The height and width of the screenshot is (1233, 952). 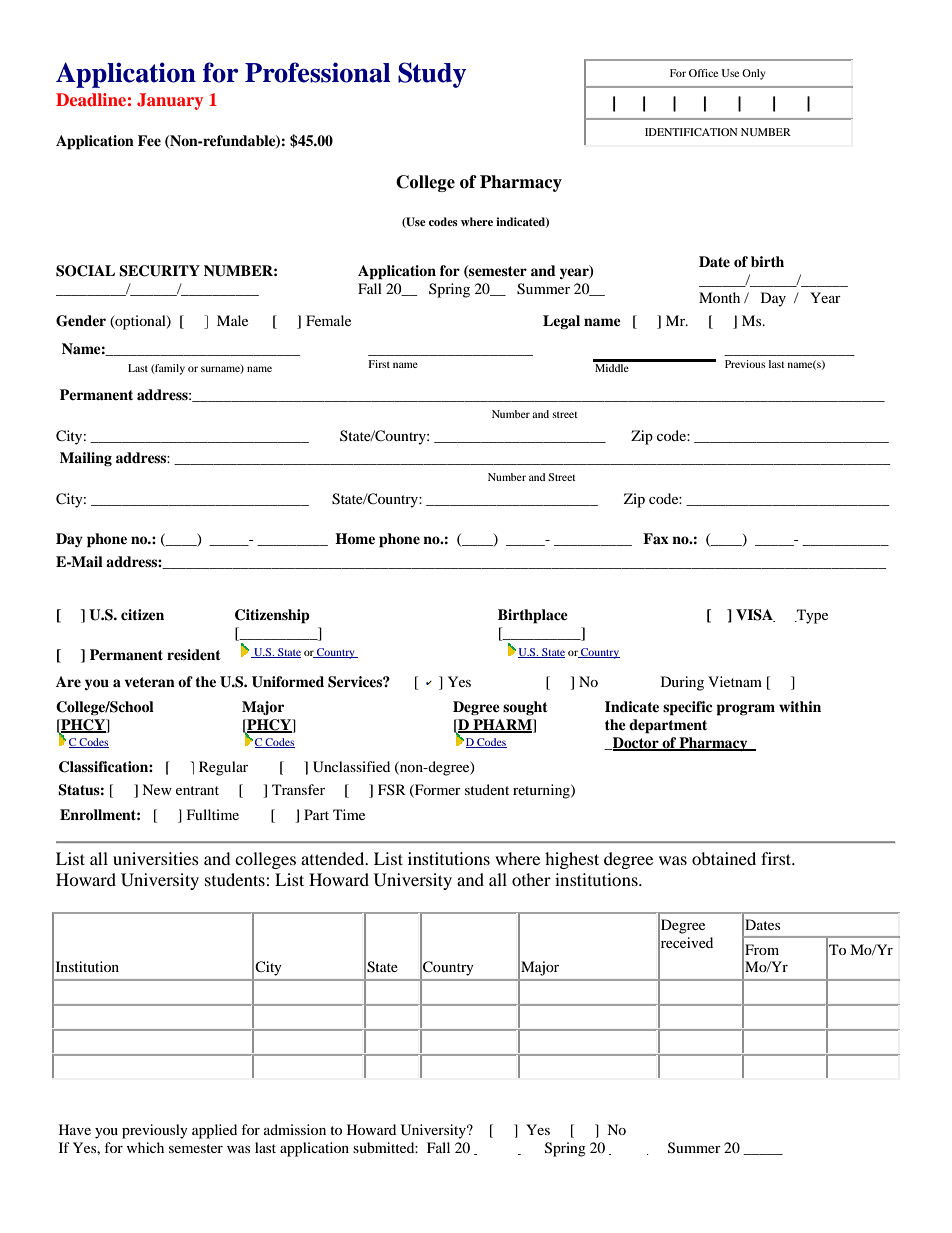 What do you see at coordinates (432, 75) in the screenshot?
I see `Study` at bounding box center [432, 75].
